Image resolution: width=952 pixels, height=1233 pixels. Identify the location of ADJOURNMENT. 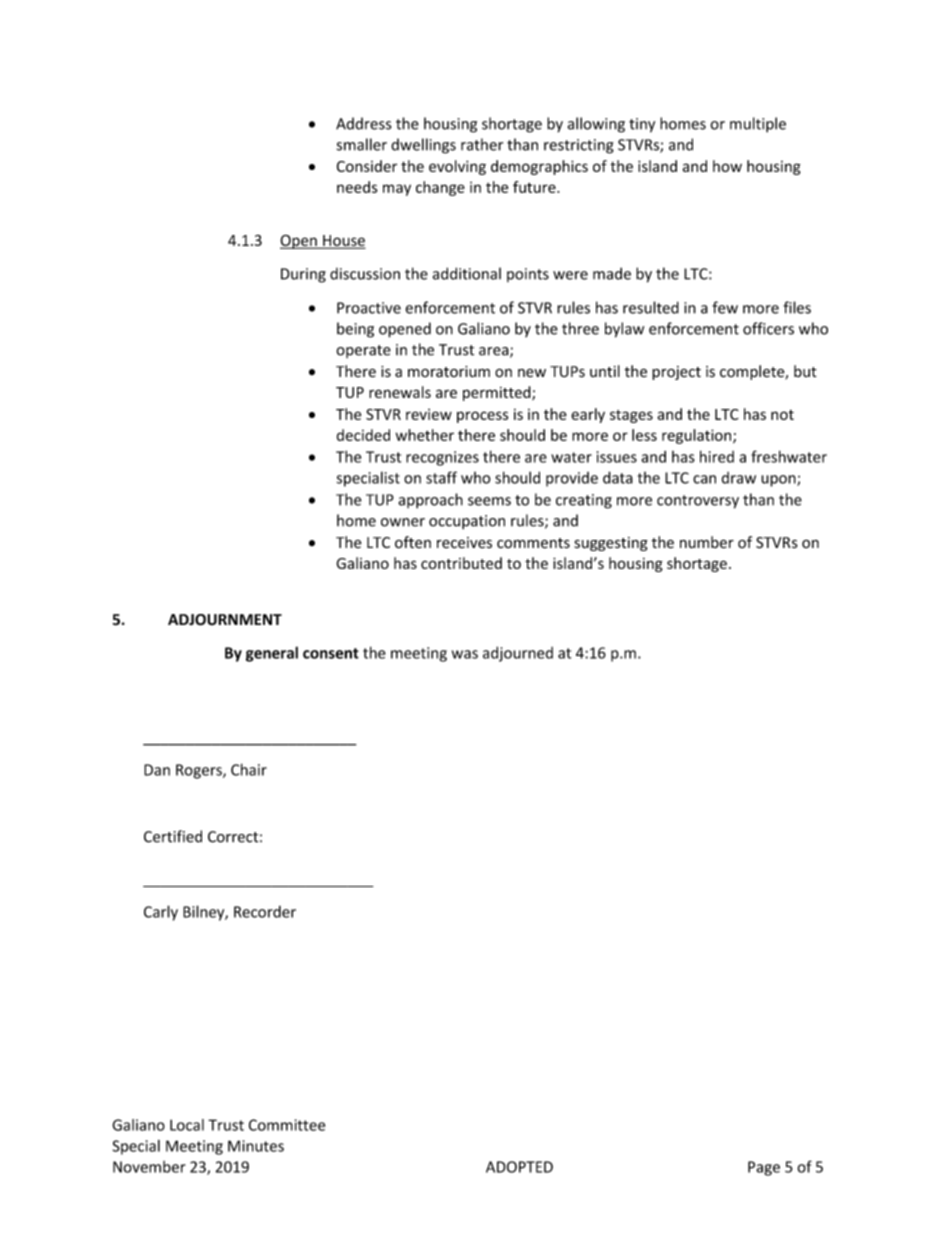
(225, 620).
